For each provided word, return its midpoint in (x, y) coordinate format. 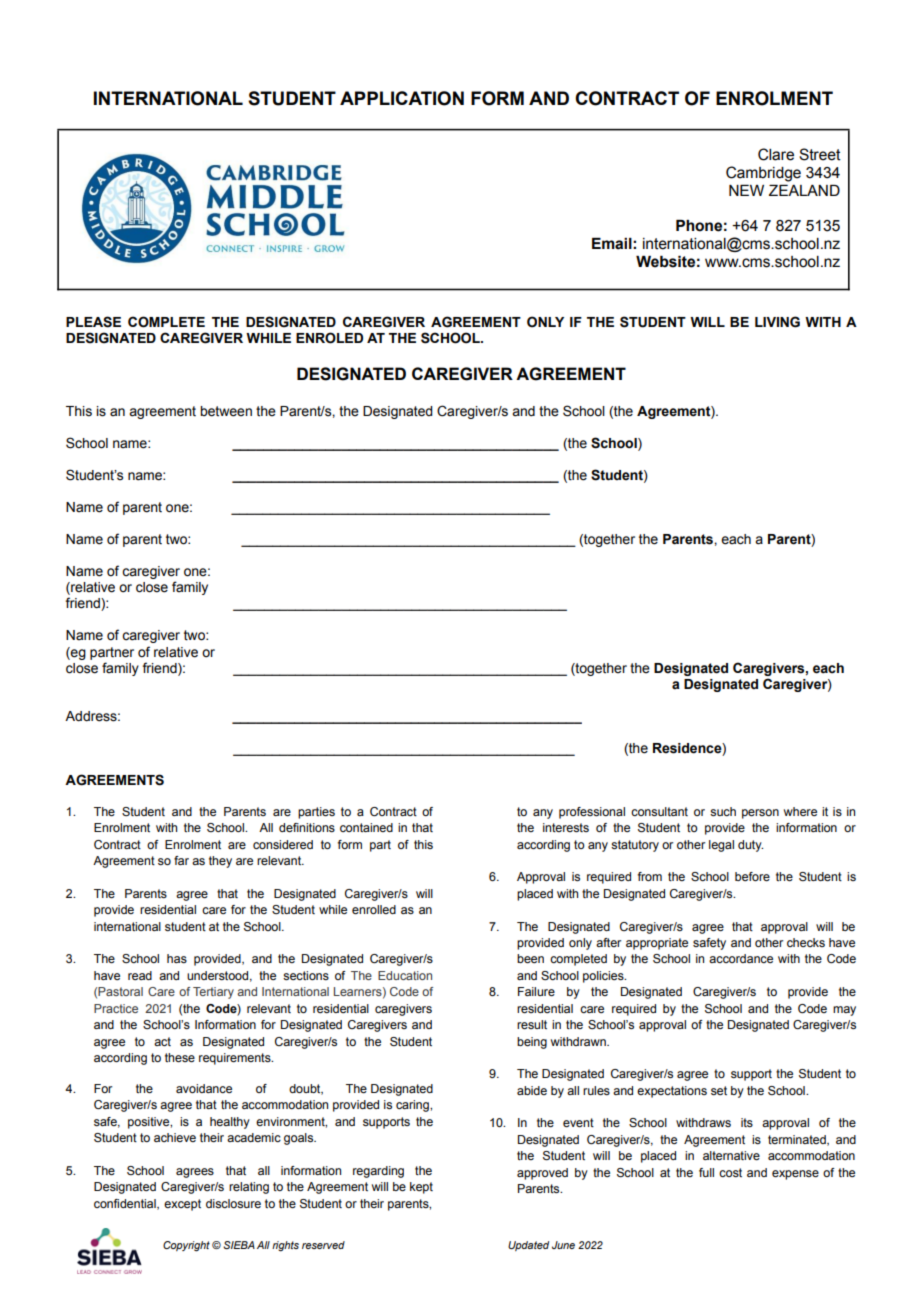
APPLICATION (402, 98)
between (226, 411)
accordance (741, 958)
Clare (776, 154)
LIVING (777, 322)
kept (421, 1188)
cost (730, 1172)
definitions (307, 827)
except (182, 1205)
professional (592, 813)
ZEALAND (804, 190)
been (530, 958)
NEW (746, 190)
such (723, 811)
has (177, 958)
